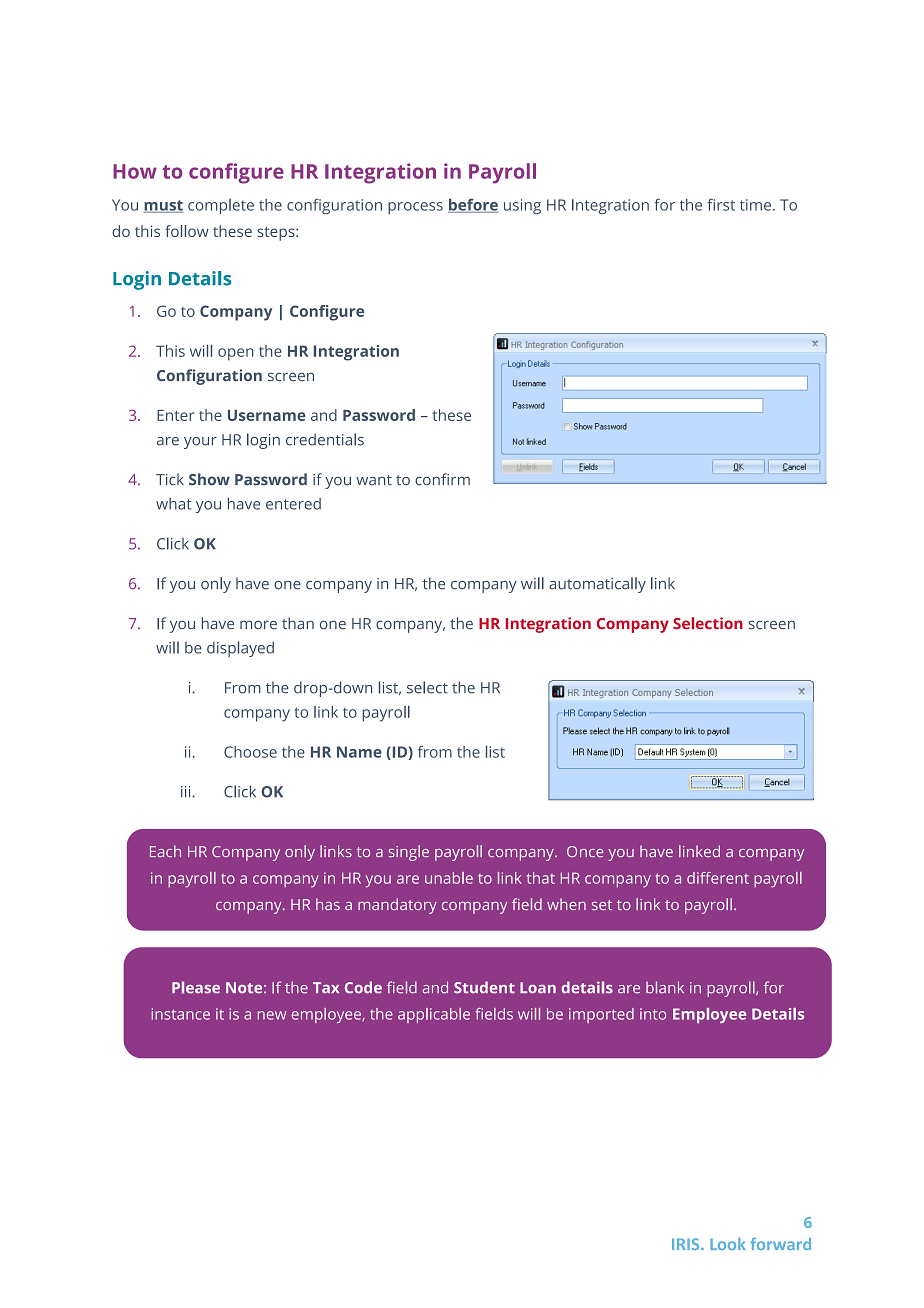  What do you see at coordinates (473, 205) in the image?
I see `before` at bounding box center [473, 205].
